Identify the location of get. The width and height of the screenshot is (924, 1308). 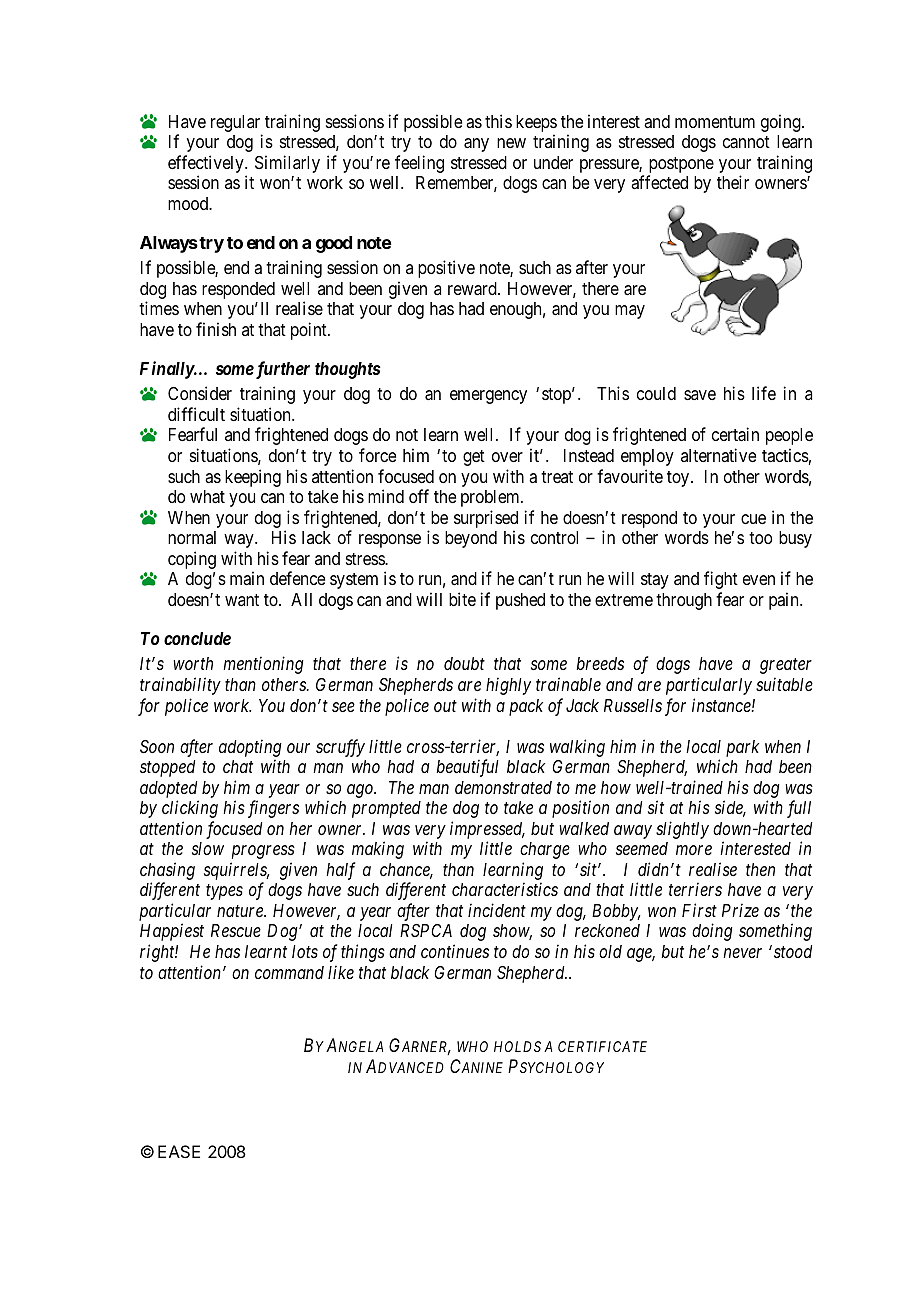
(474, 458).
